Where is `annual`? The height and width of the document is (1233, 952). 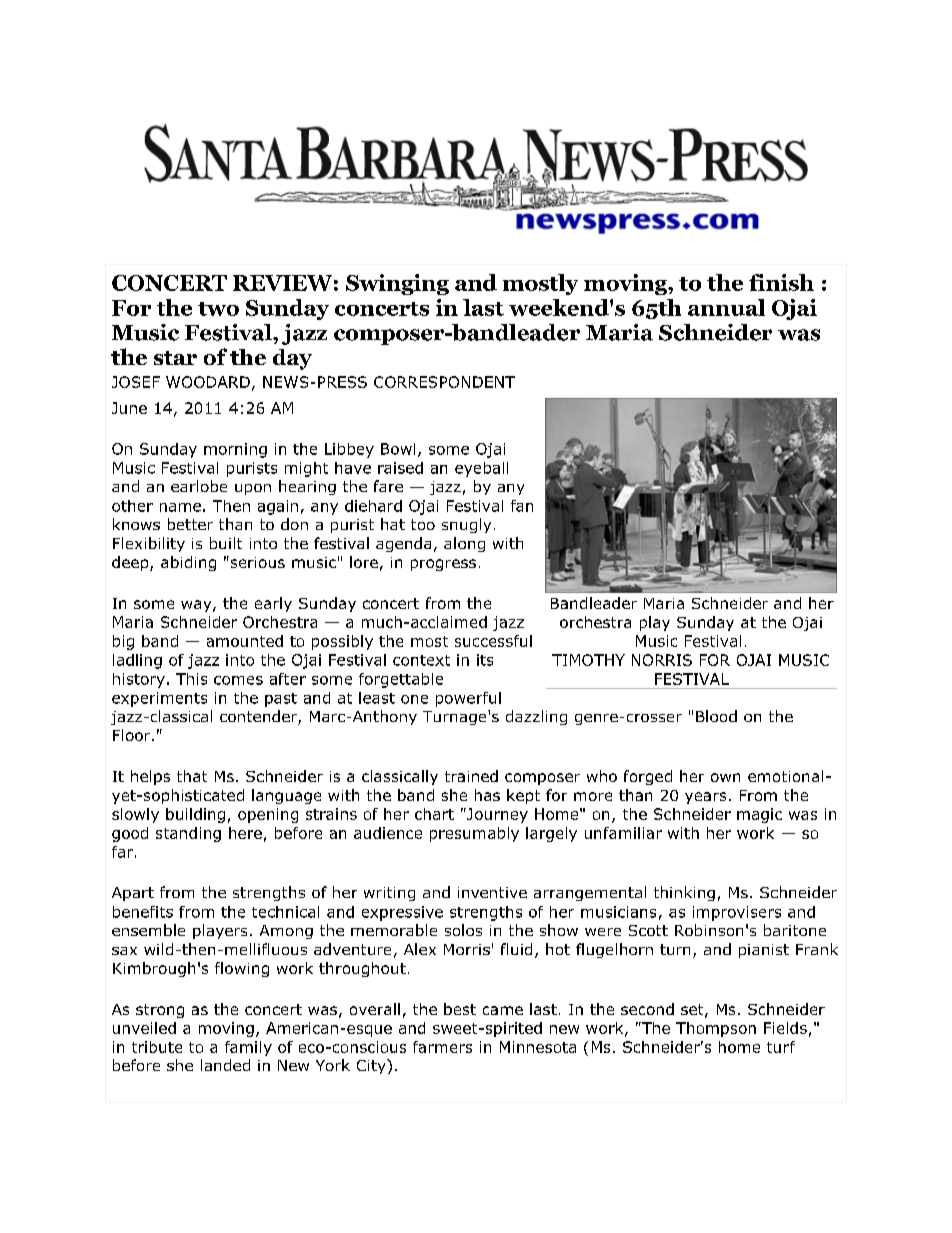
annual is located at coordinates (726, 307).
